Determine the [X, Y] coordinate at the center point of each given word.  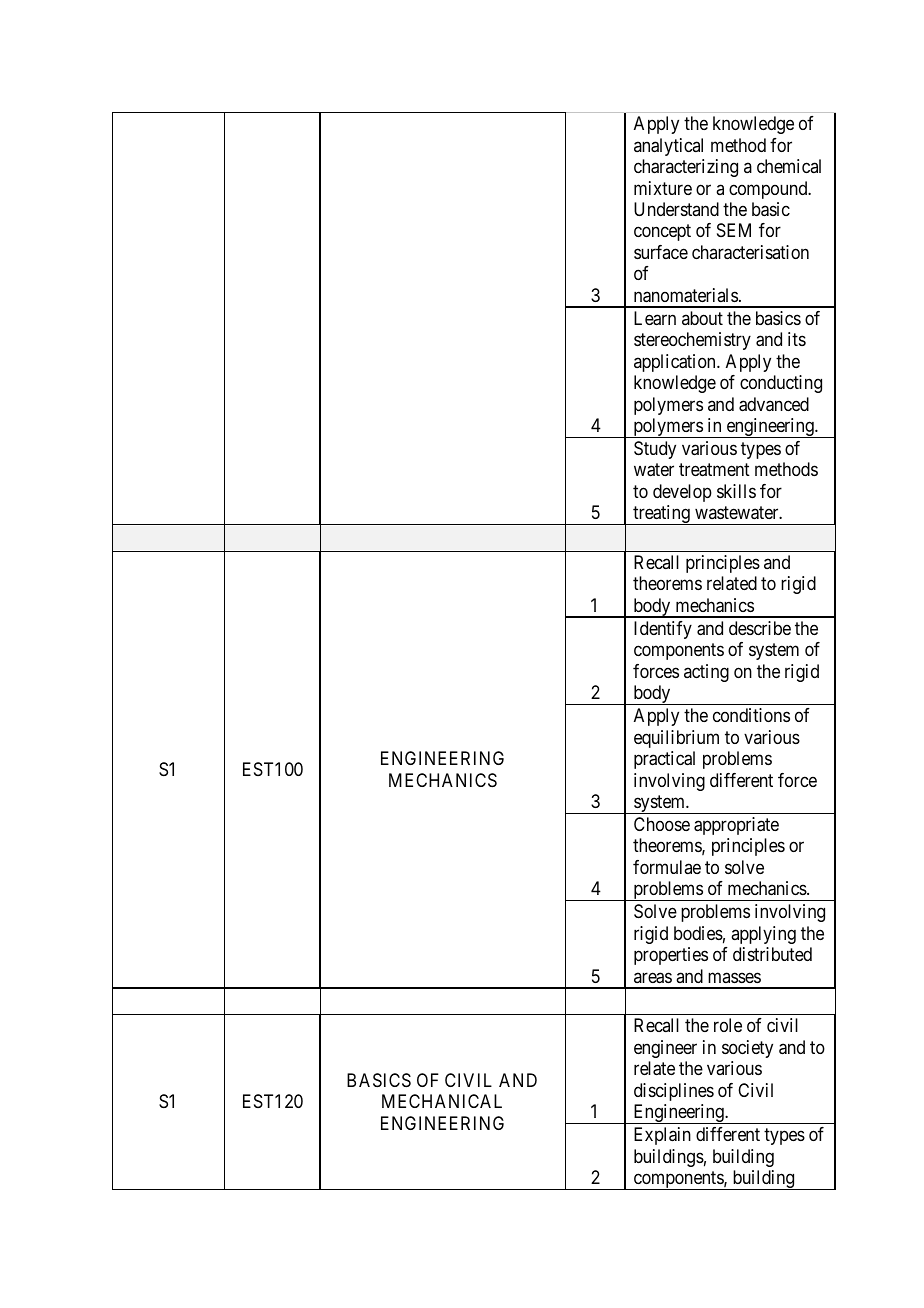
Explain [662, 1136]
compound [769, 190]
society [747, 1049]
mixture [663, 188]
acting [706, 673]
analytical [668, 147]
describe [760, 628]
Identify [663, 630]
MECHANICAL [442, 1101]
